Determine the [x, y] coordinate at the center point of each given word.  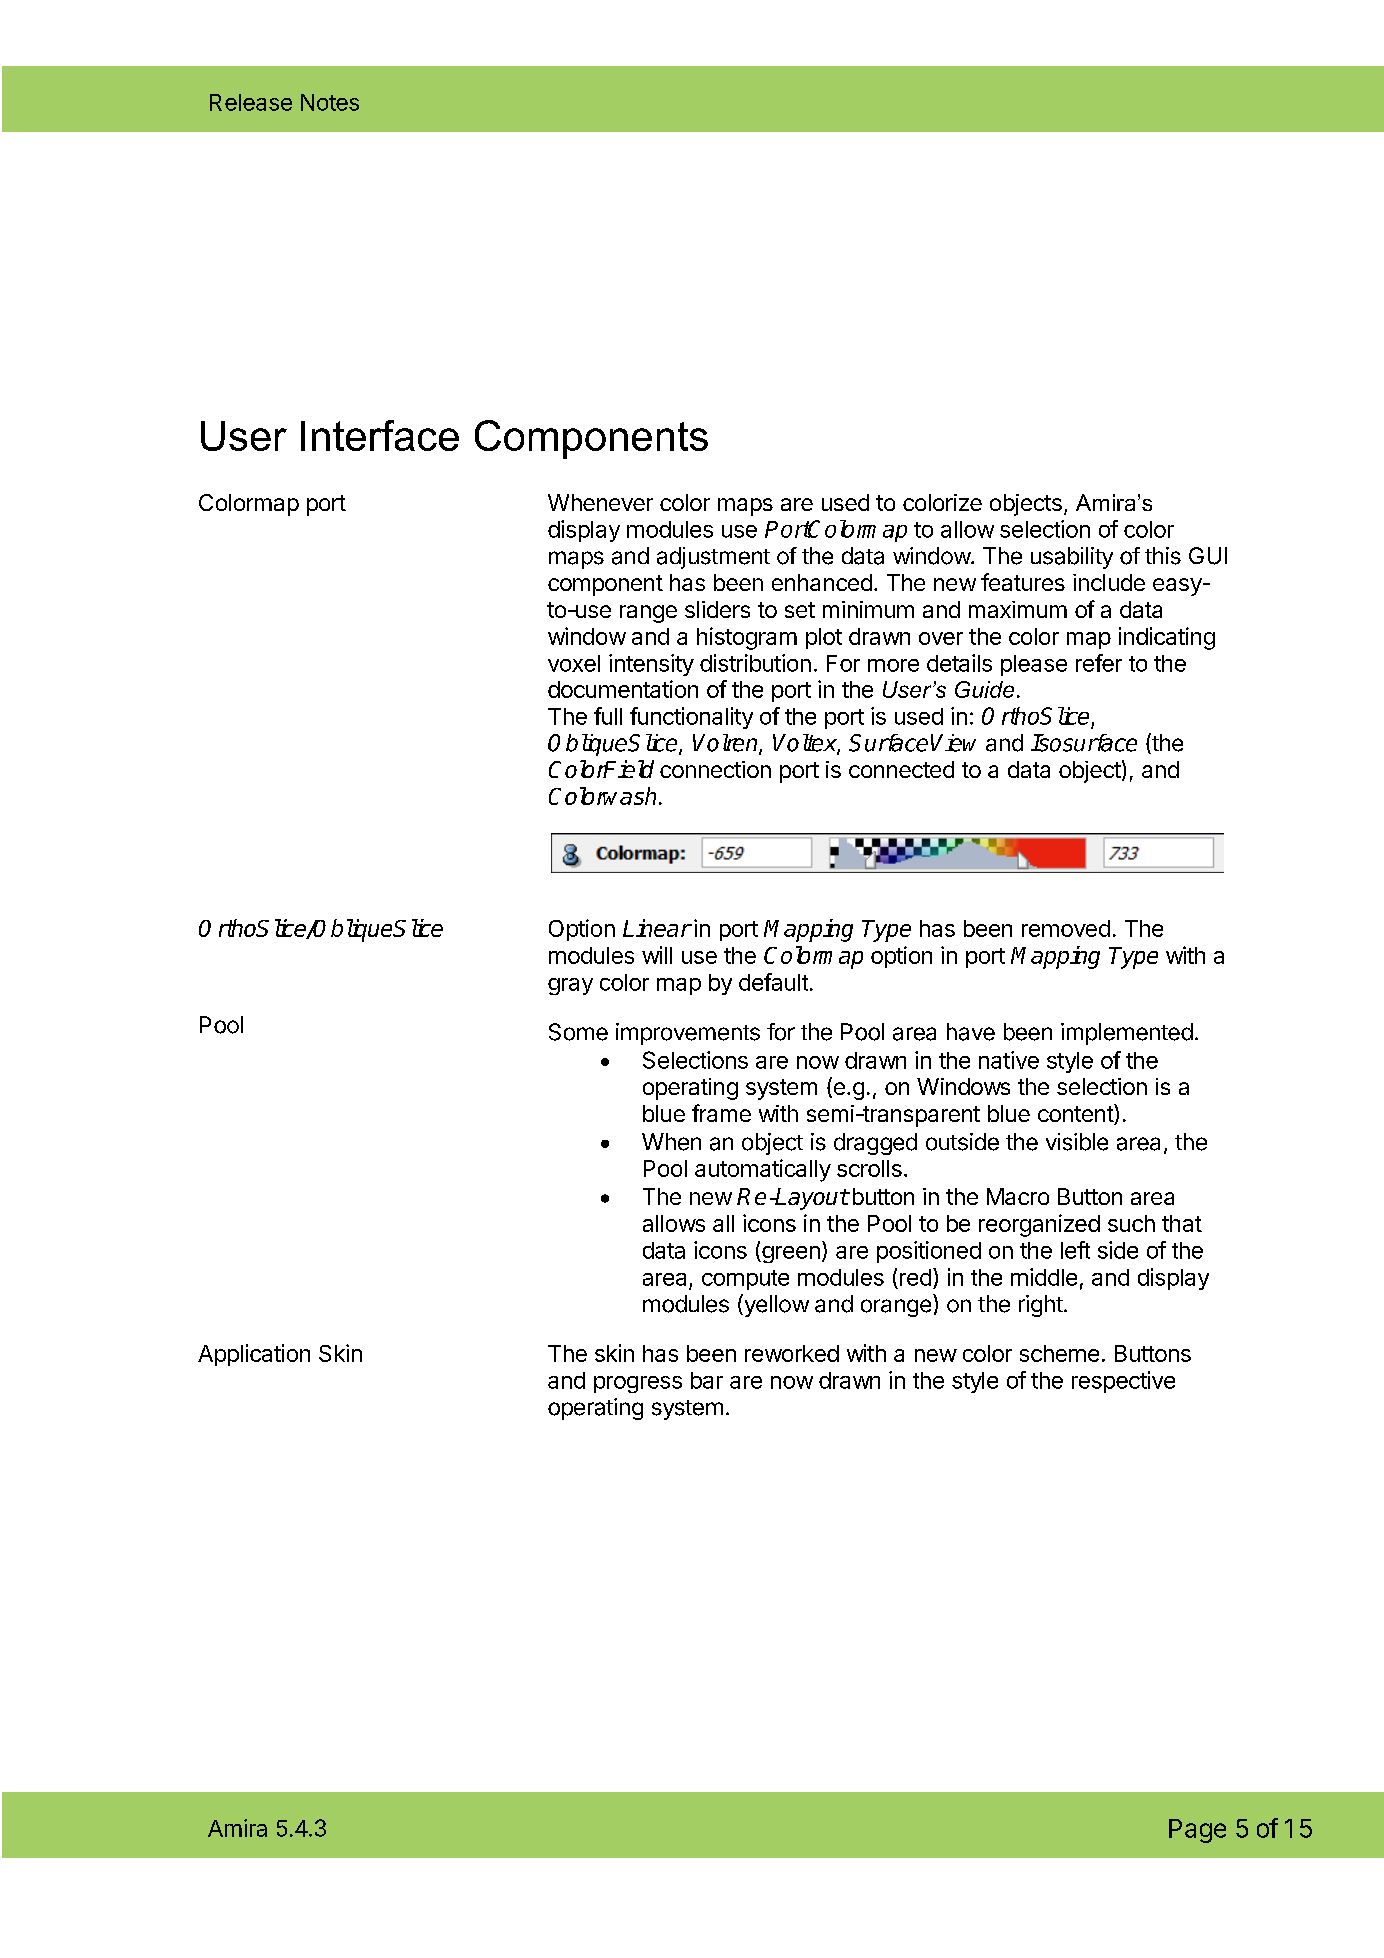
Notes [330, 102]
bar [707, 1380]
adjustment [713, 558]
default [773, 982]
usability [1072, 558]
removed [1066, 928]
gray [570, 986]
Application [254, 1355]
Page [1197, 1831]
